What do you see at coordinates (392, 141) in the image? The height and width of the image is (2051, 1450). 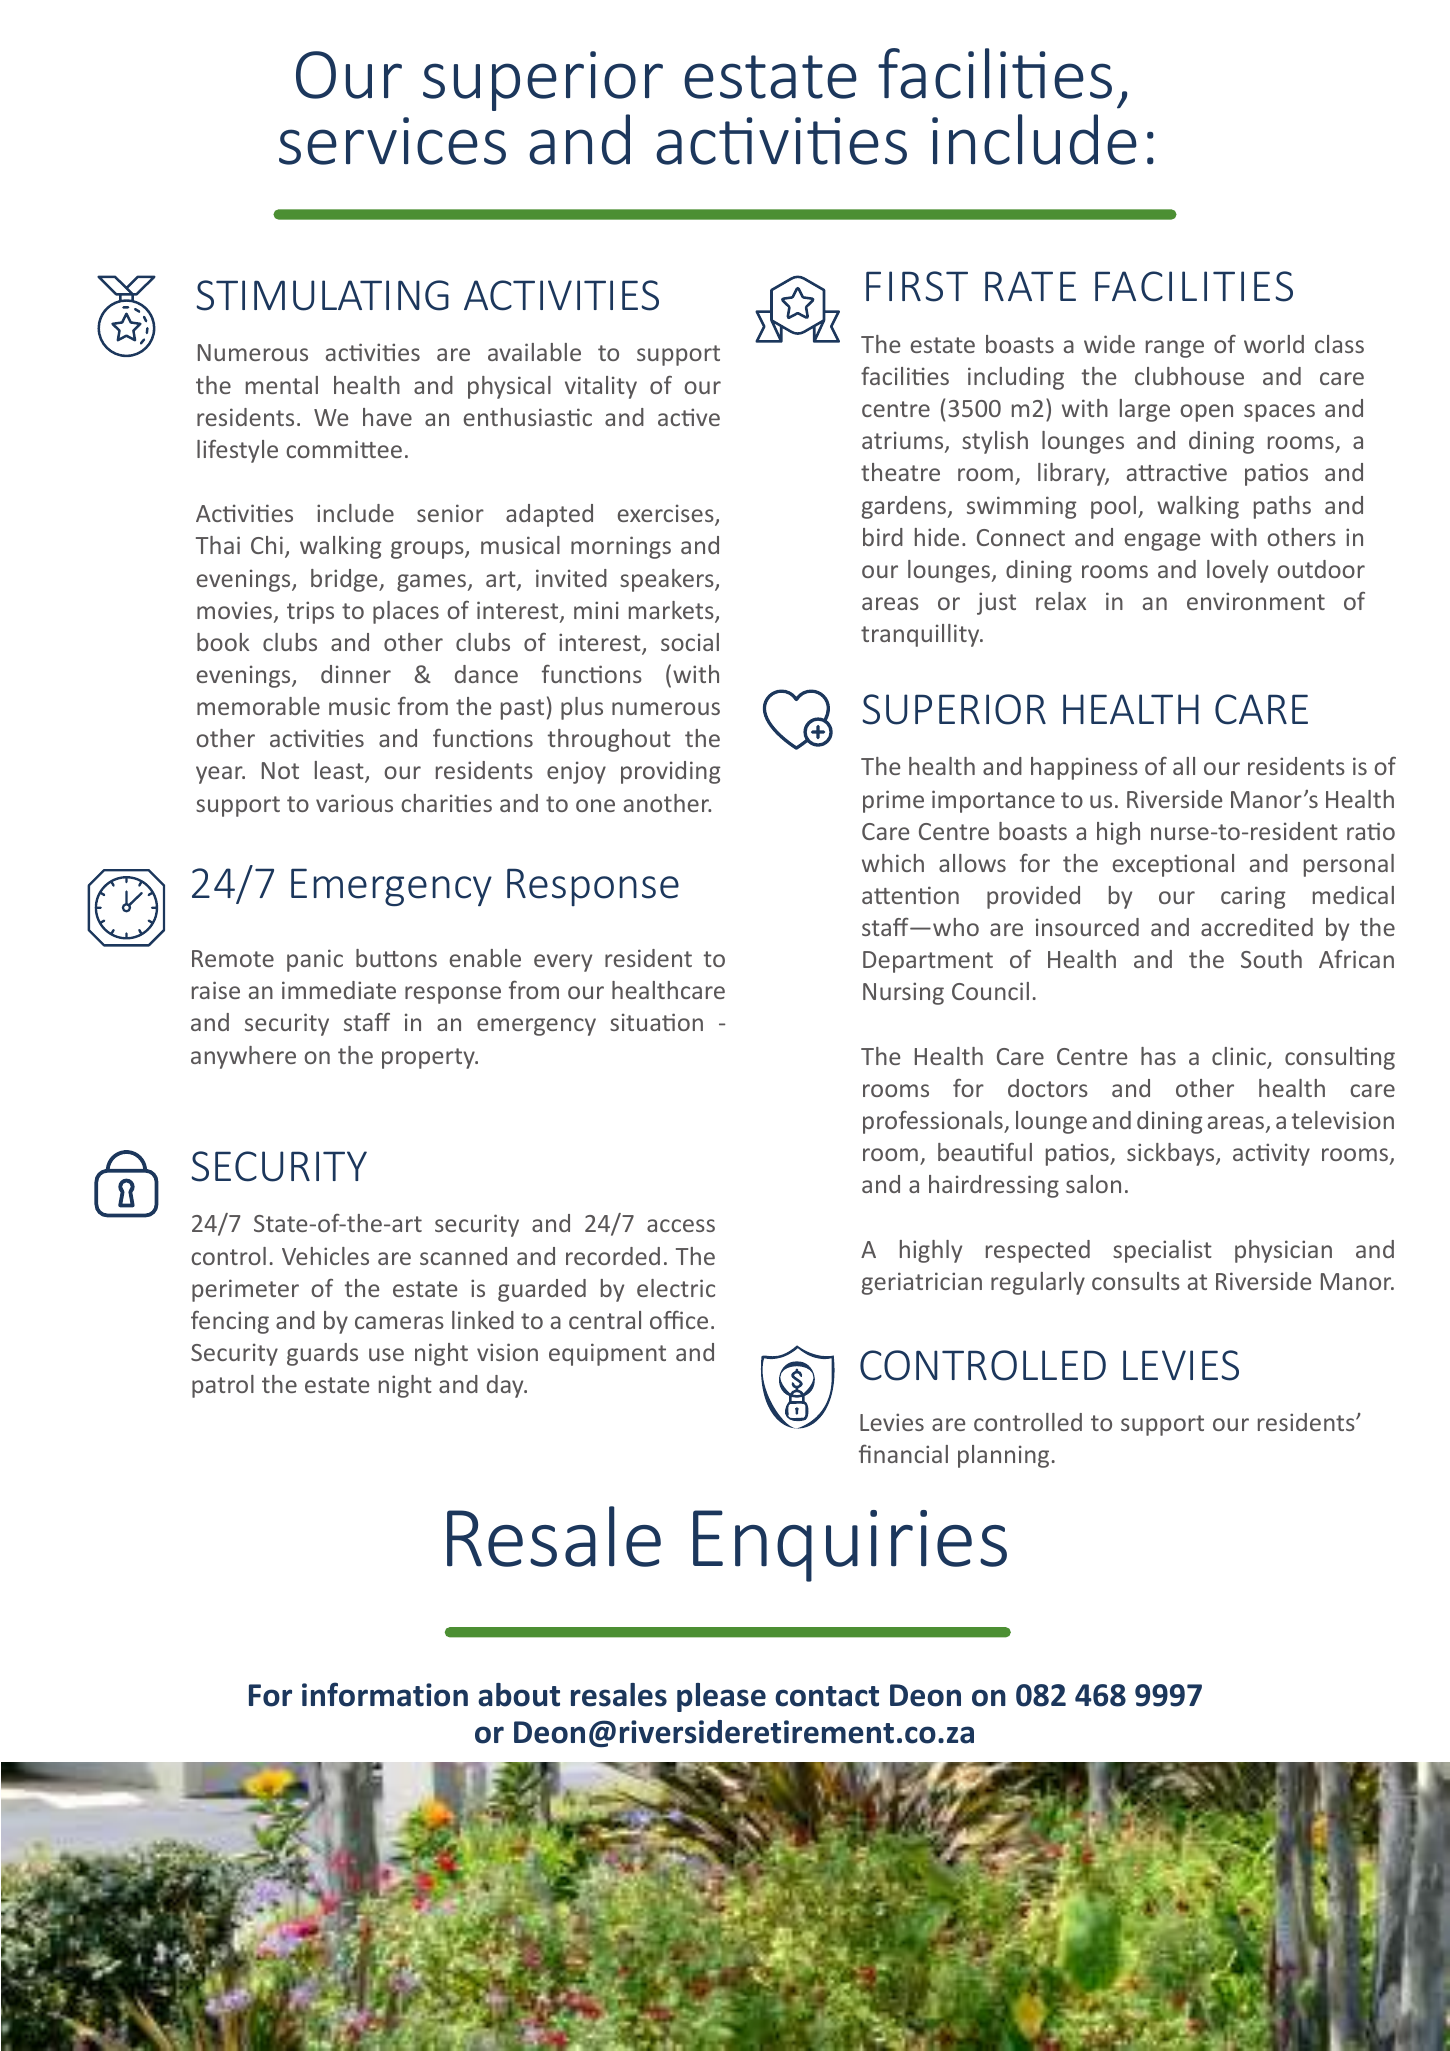 I see `services` at bounding box center [392, 141].
